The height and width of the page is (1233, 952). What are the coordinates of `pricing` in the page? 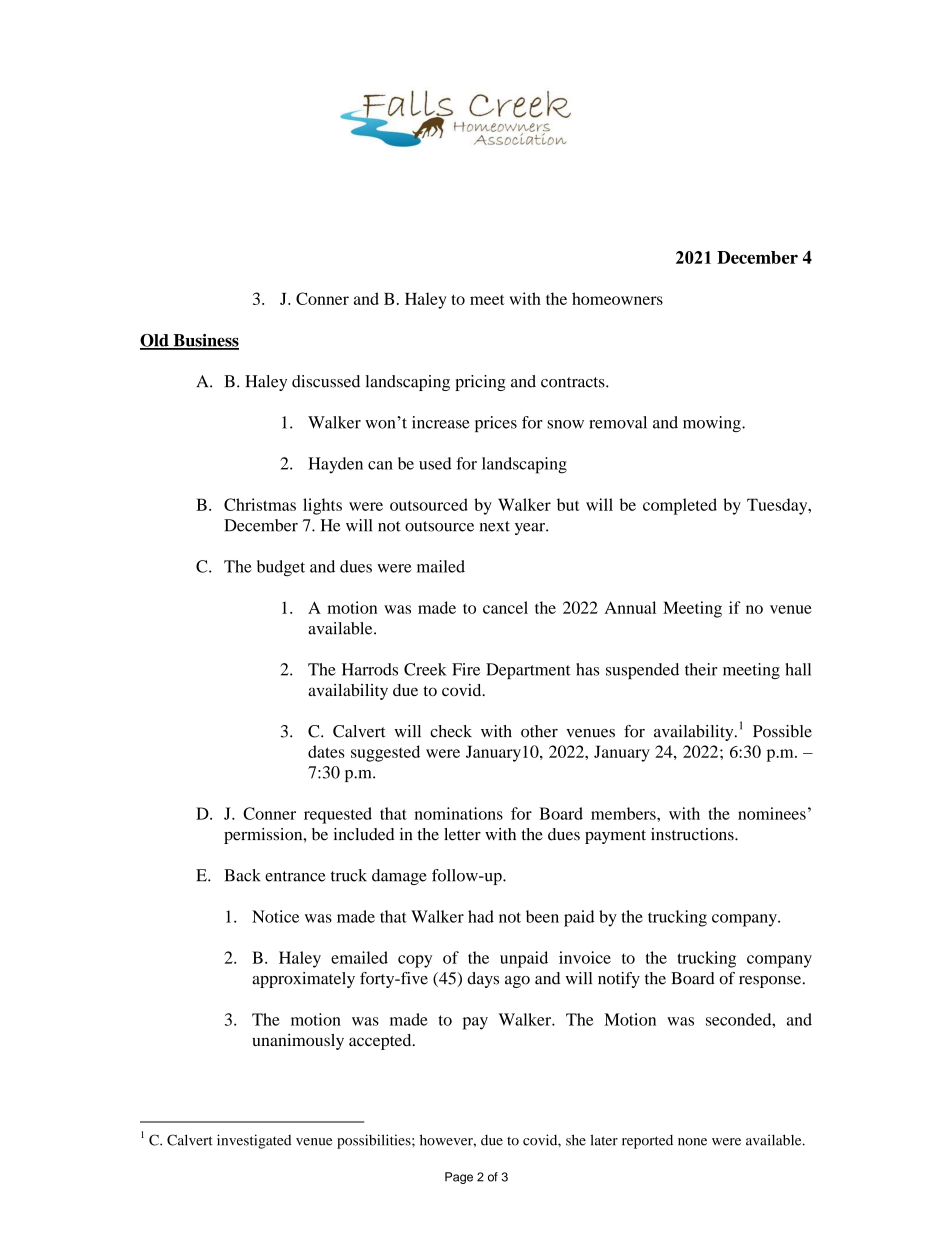 It's located at (480, 383).
